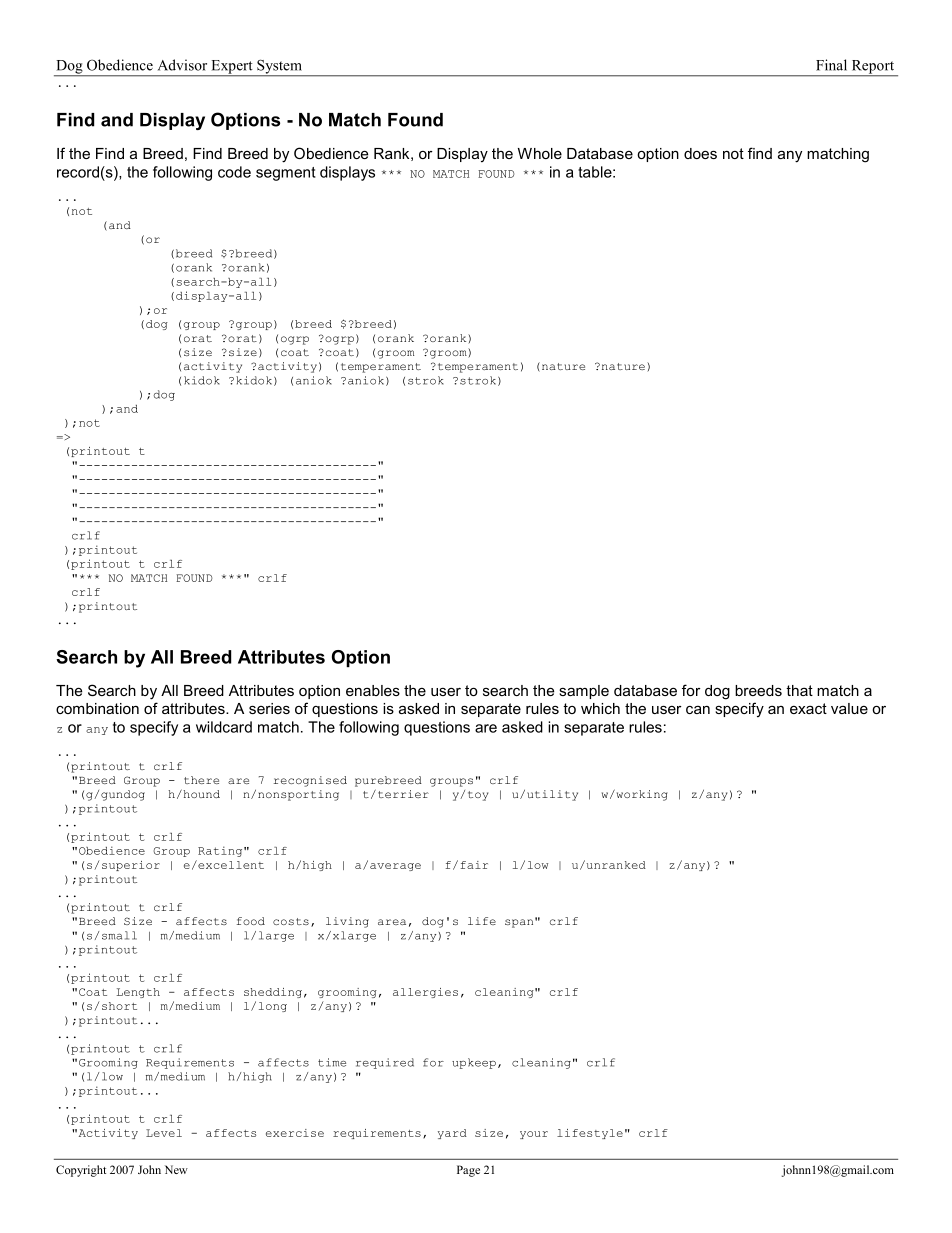  I want to click on Advisor, so click(182, 65).
